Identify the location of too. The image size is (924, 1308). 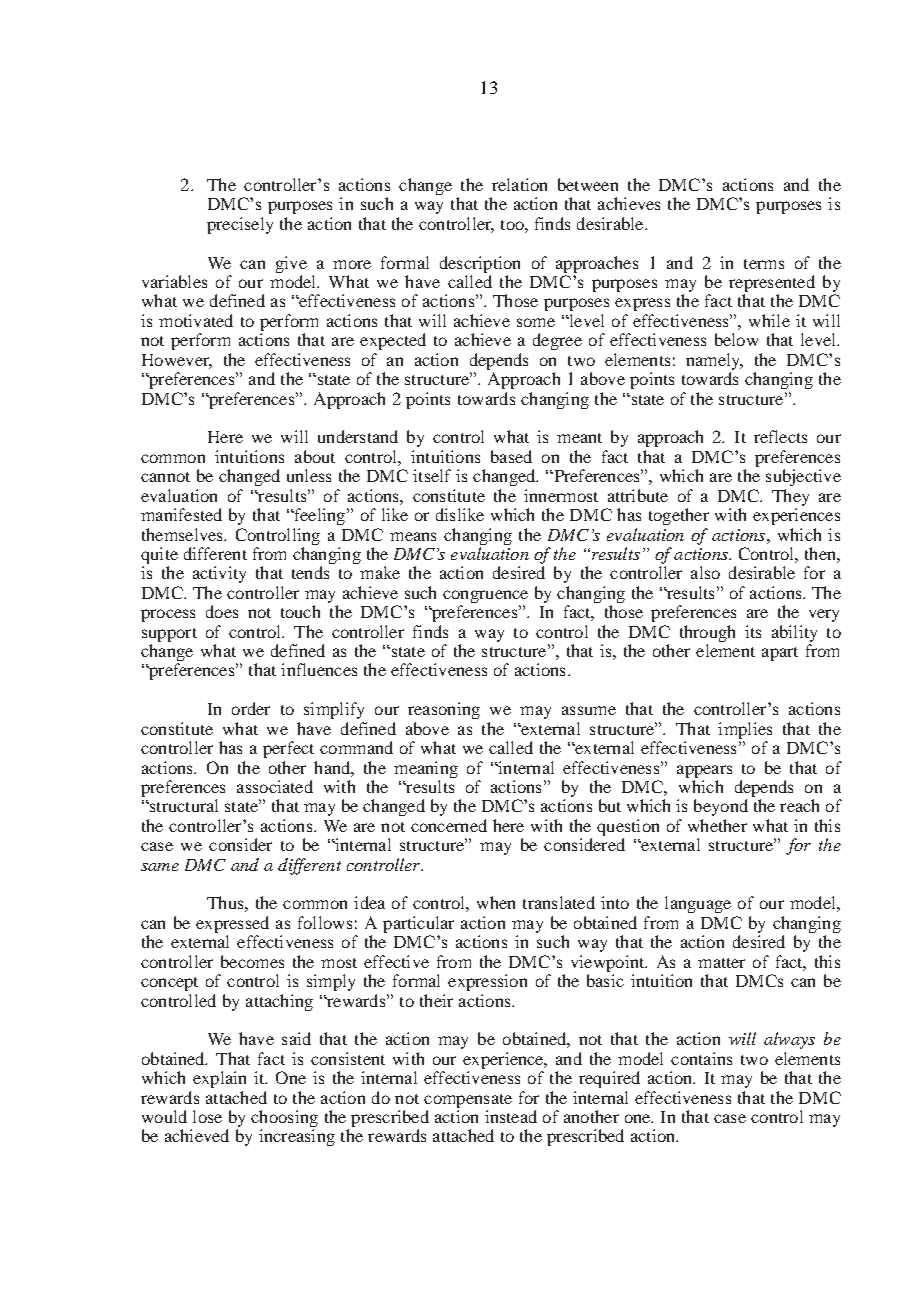
(513, 225).
